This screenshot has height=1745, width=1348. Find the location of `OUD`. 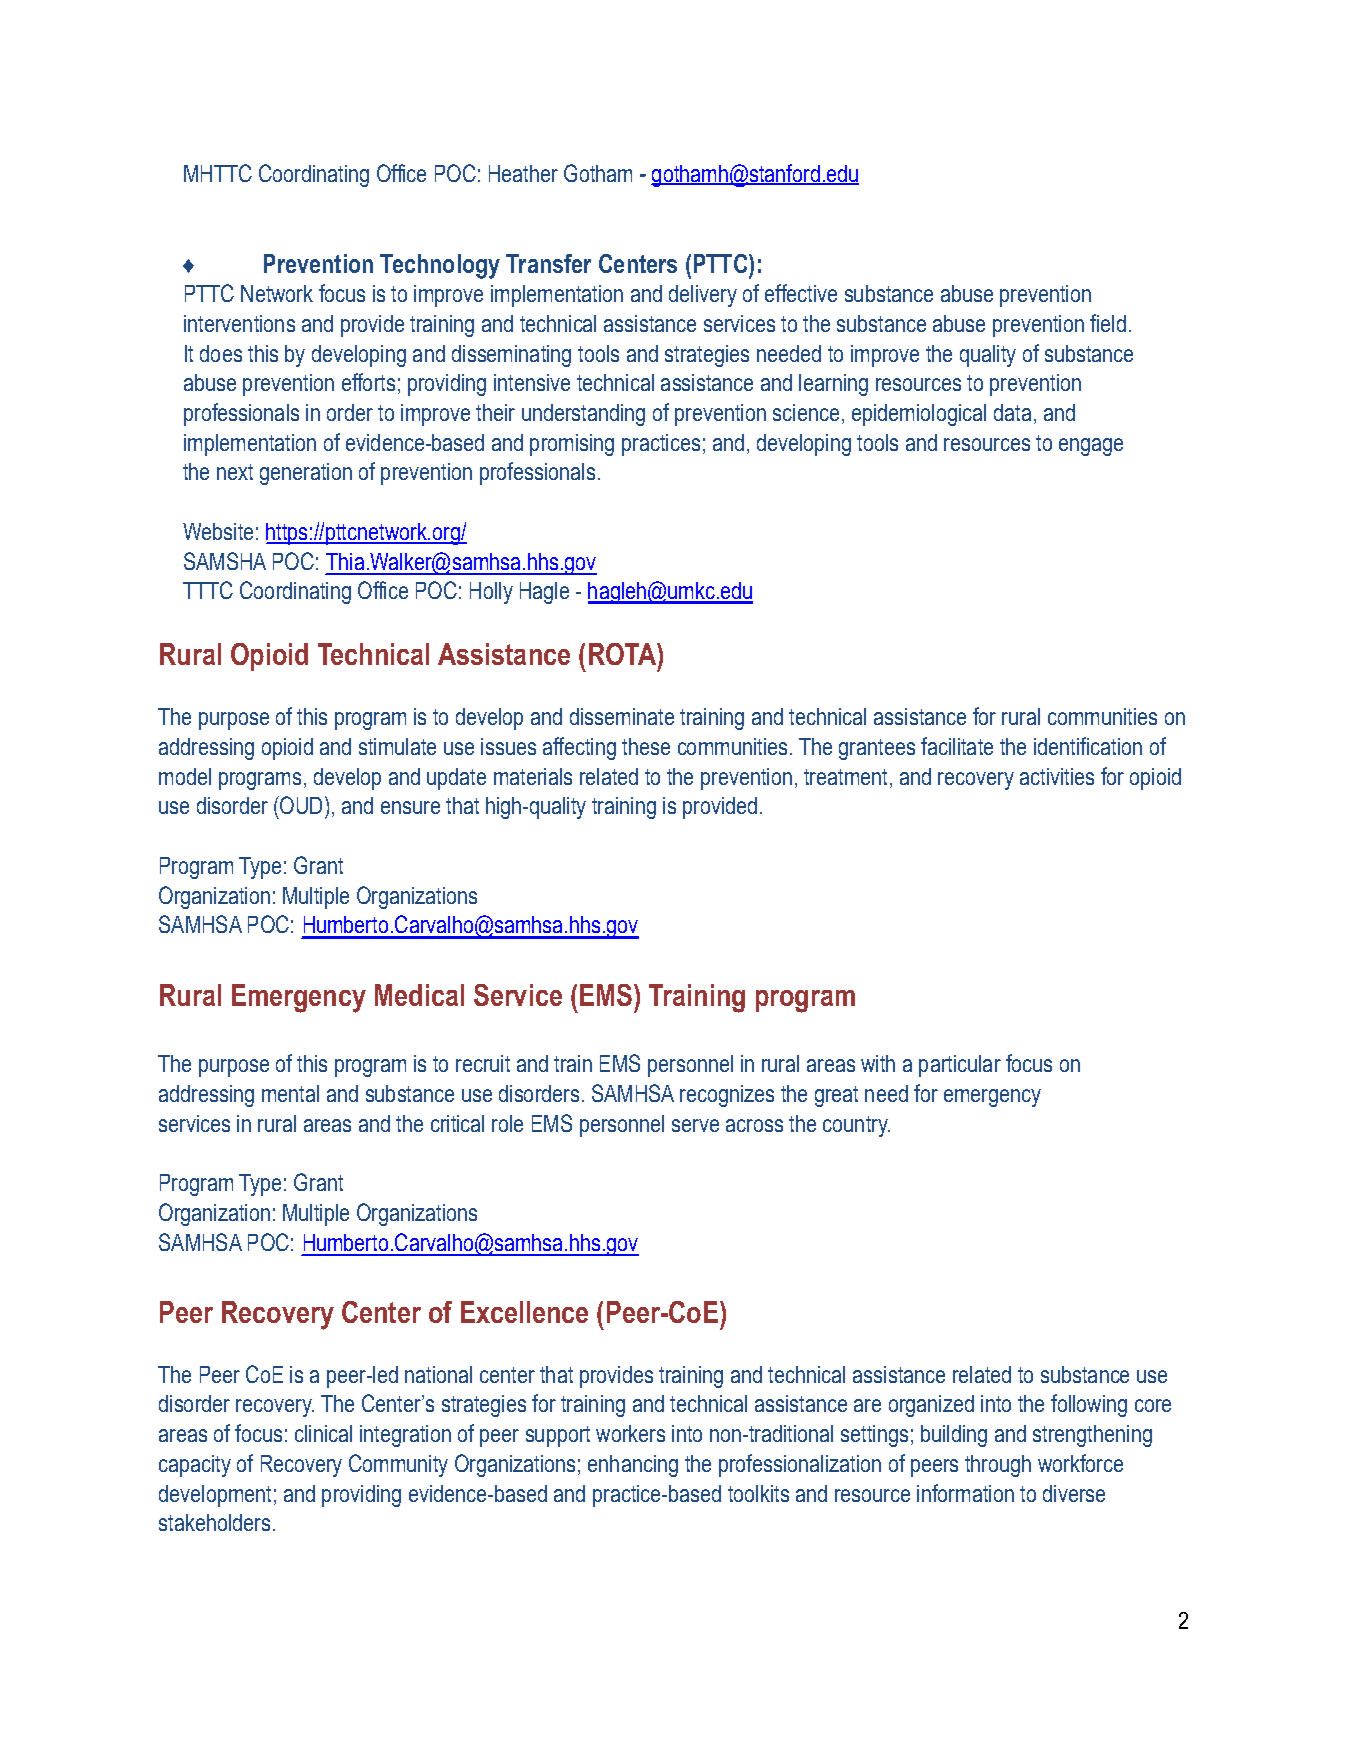

OUD is located at coordinates (301, 805).
